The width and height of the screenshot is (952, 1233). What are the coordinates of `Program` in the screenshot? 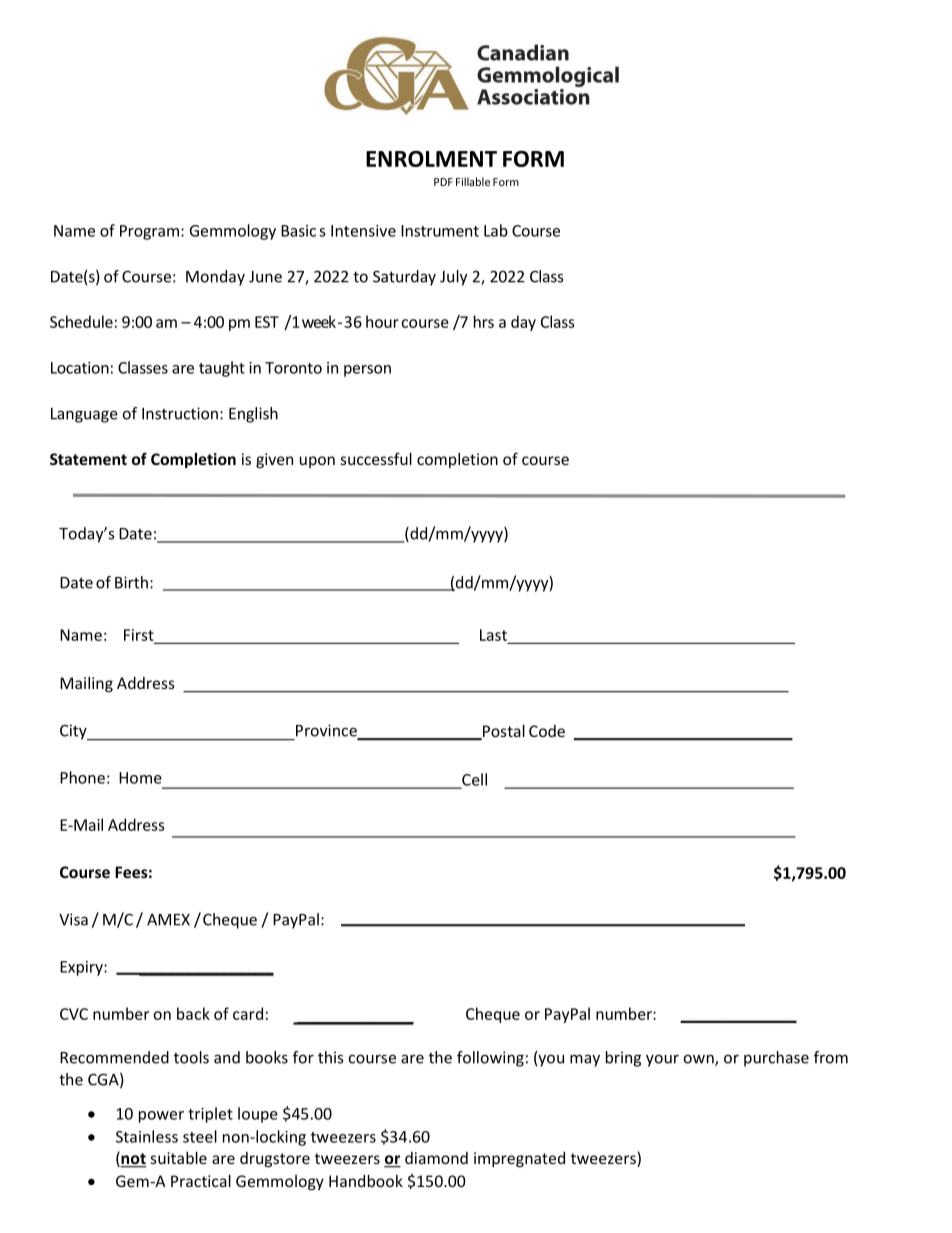 It's located at (149, 232).
